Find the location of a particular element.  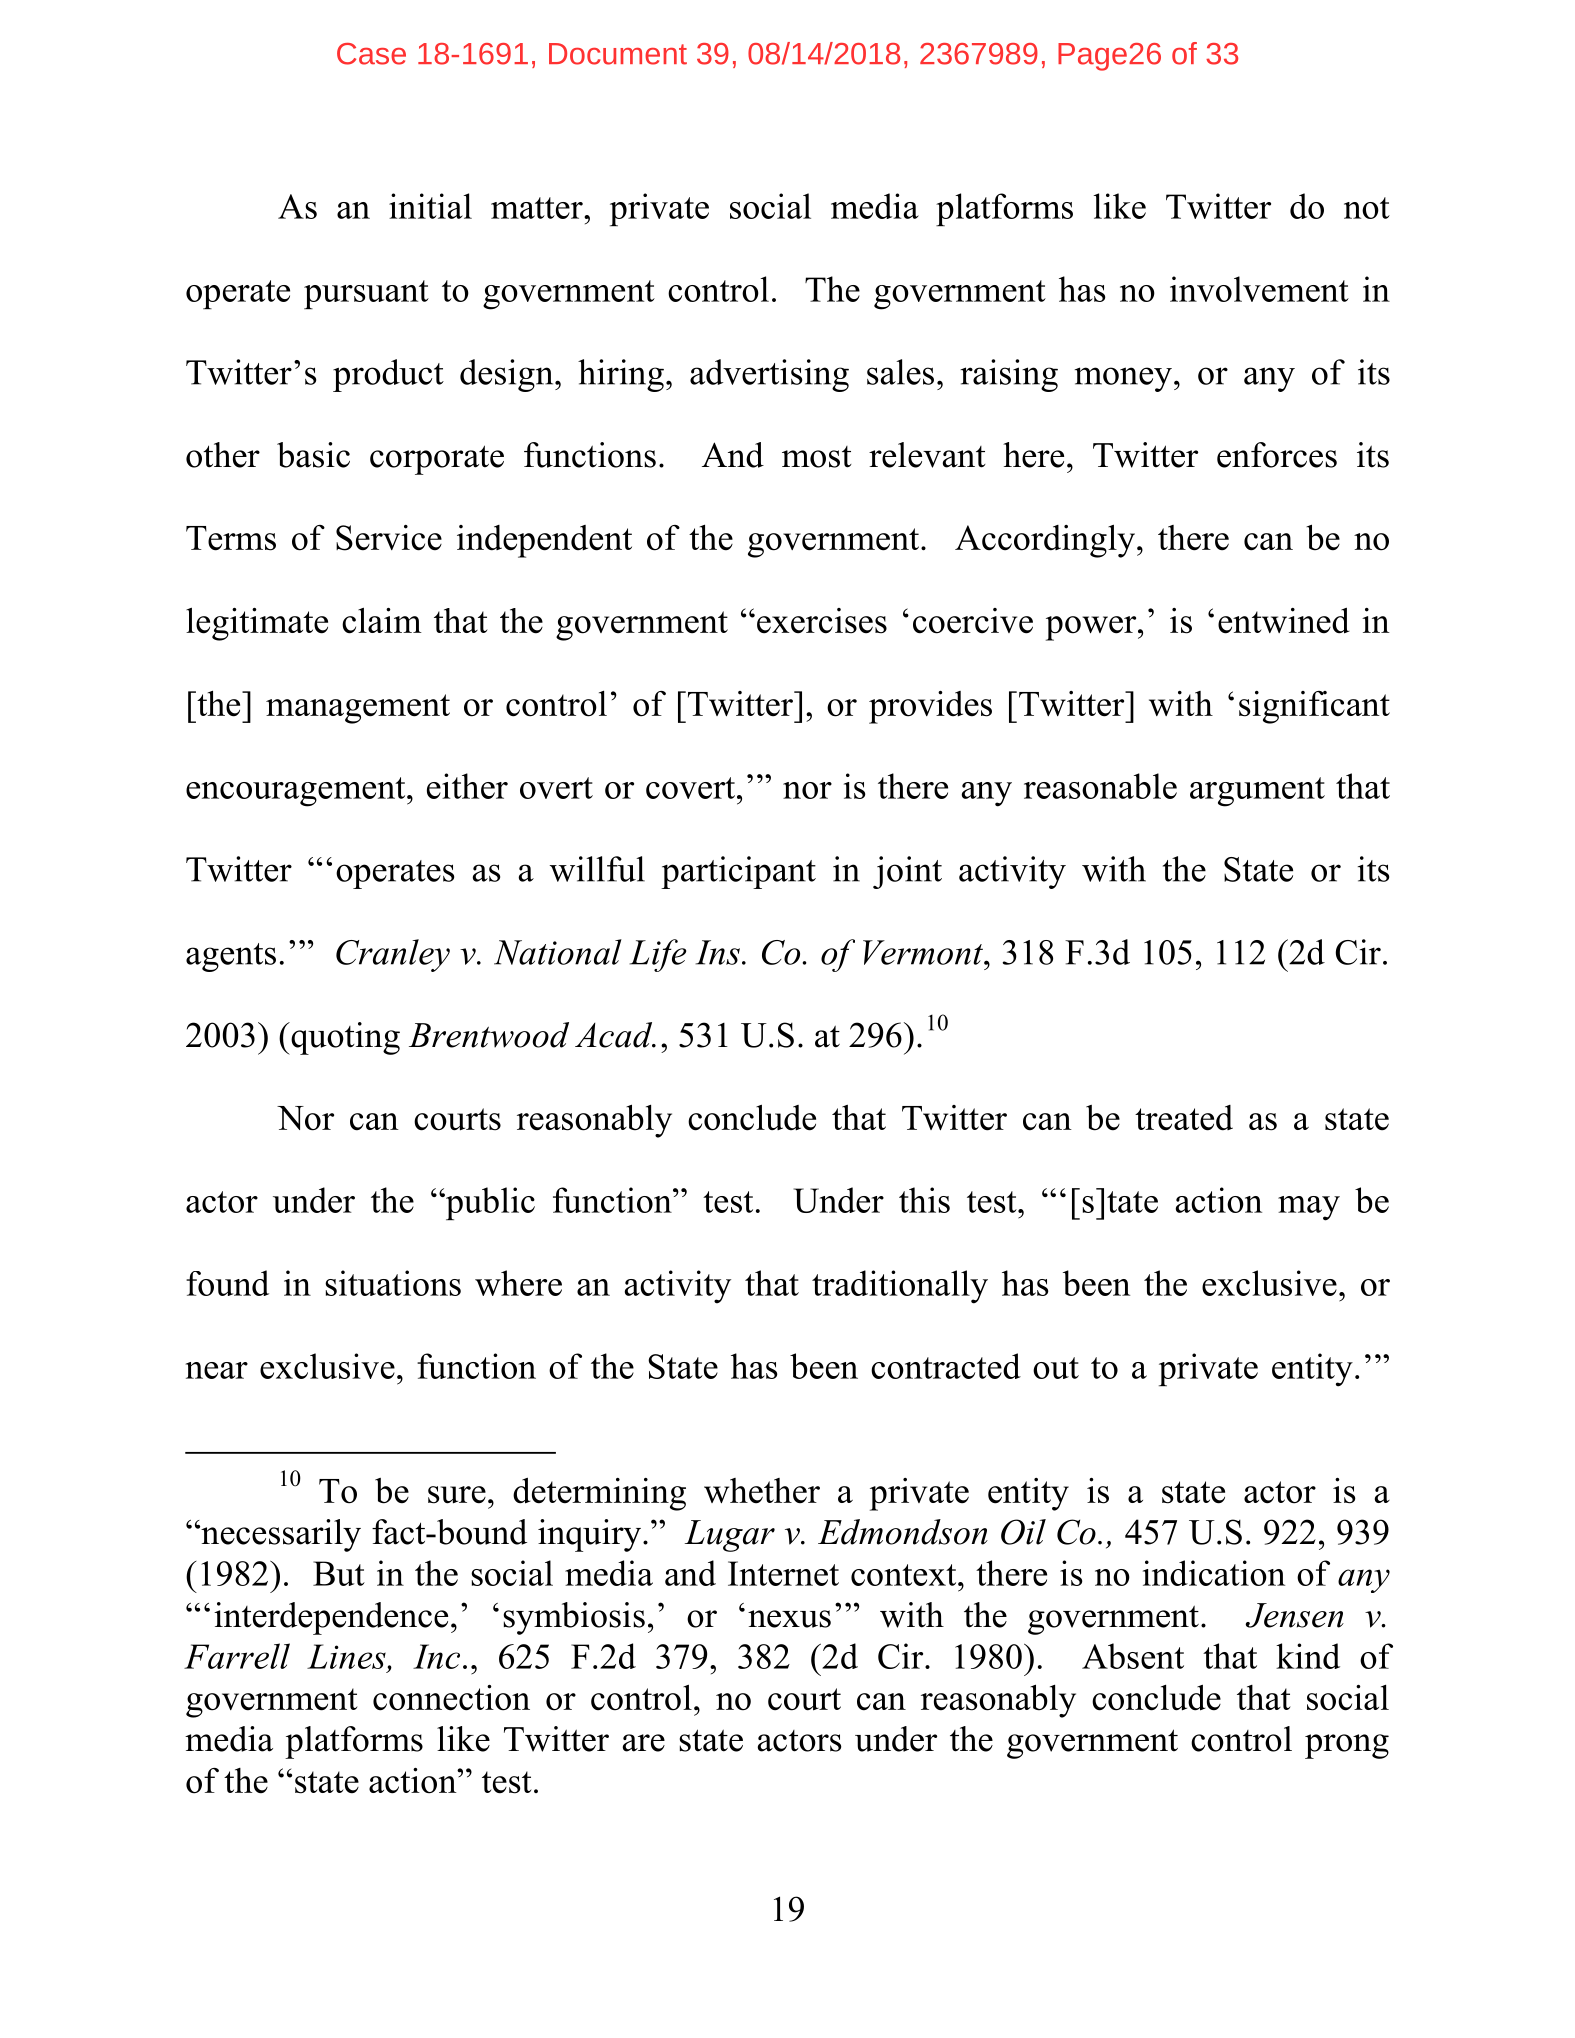

Case is located at coordinates (371, 54).
